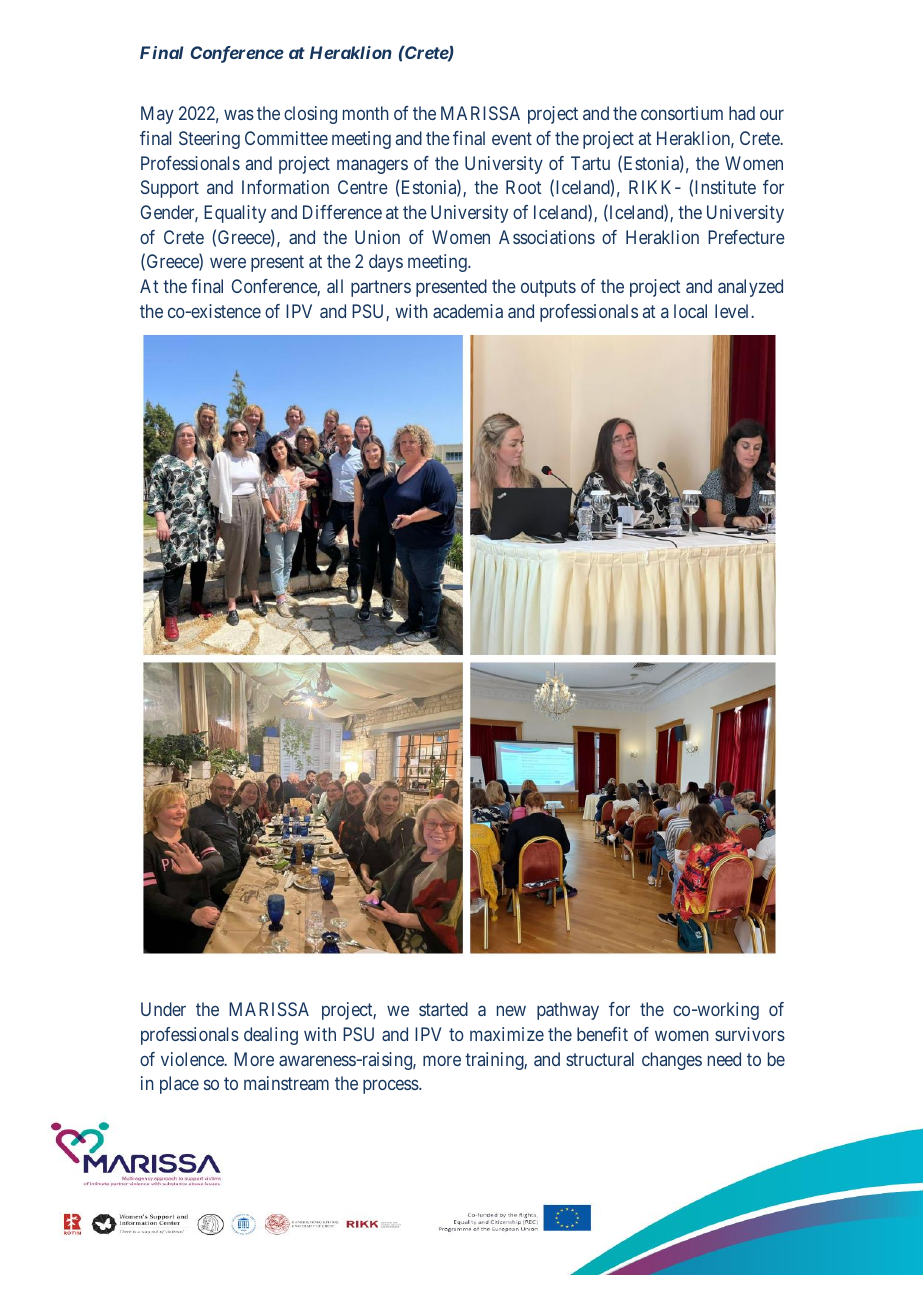  Describe the element at coordinates (335, 286) in the page. I see `all` at that location.
